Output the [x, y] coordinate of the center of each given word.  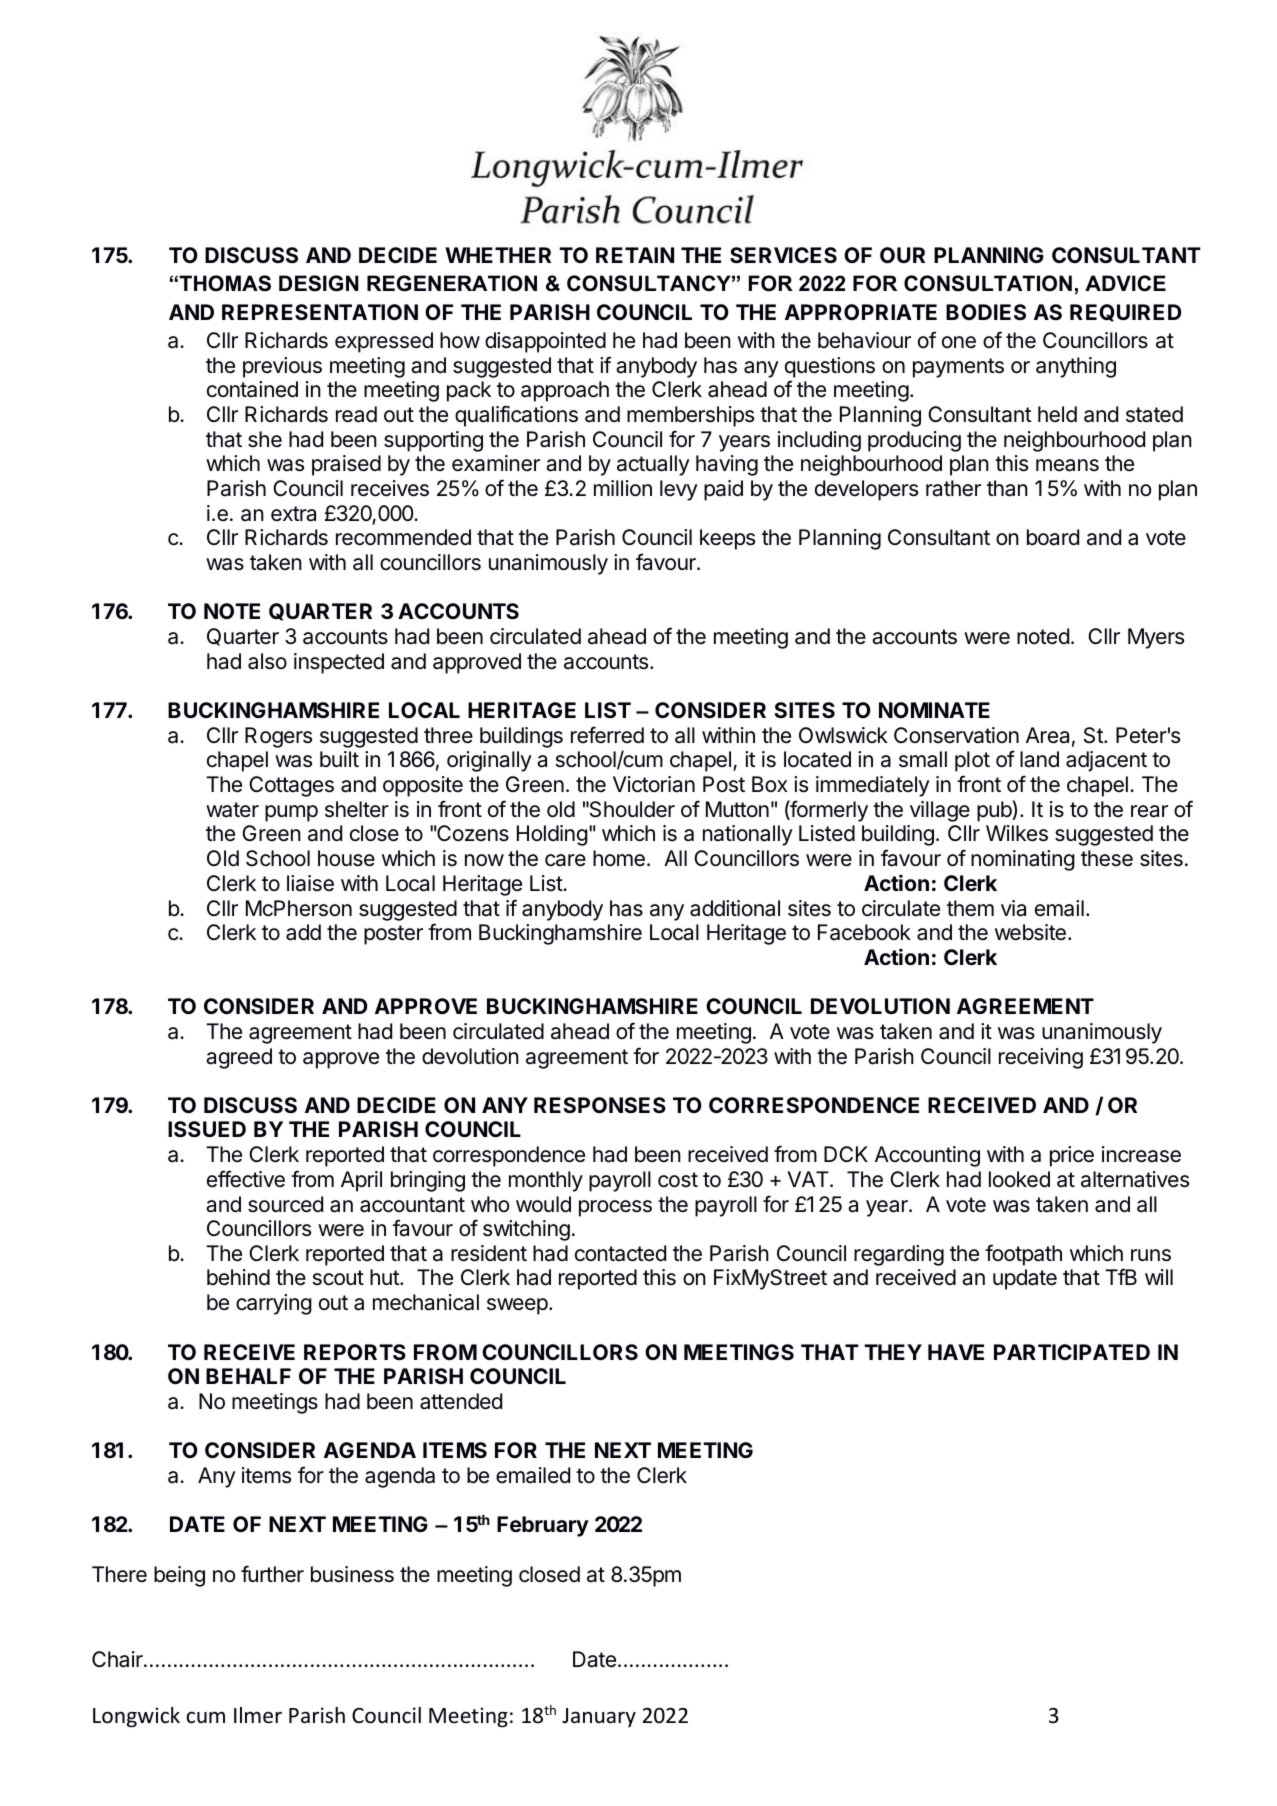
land [1039, 759]
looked [1019, 1179]
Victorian [654, 784]
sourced [285, 1204]
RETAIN [635, 255]
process [615, 1208]
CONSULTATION [988, 283]
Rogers [278, 737]
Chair [118, 1659]
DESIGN [319, 283]
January [599, 1717]
